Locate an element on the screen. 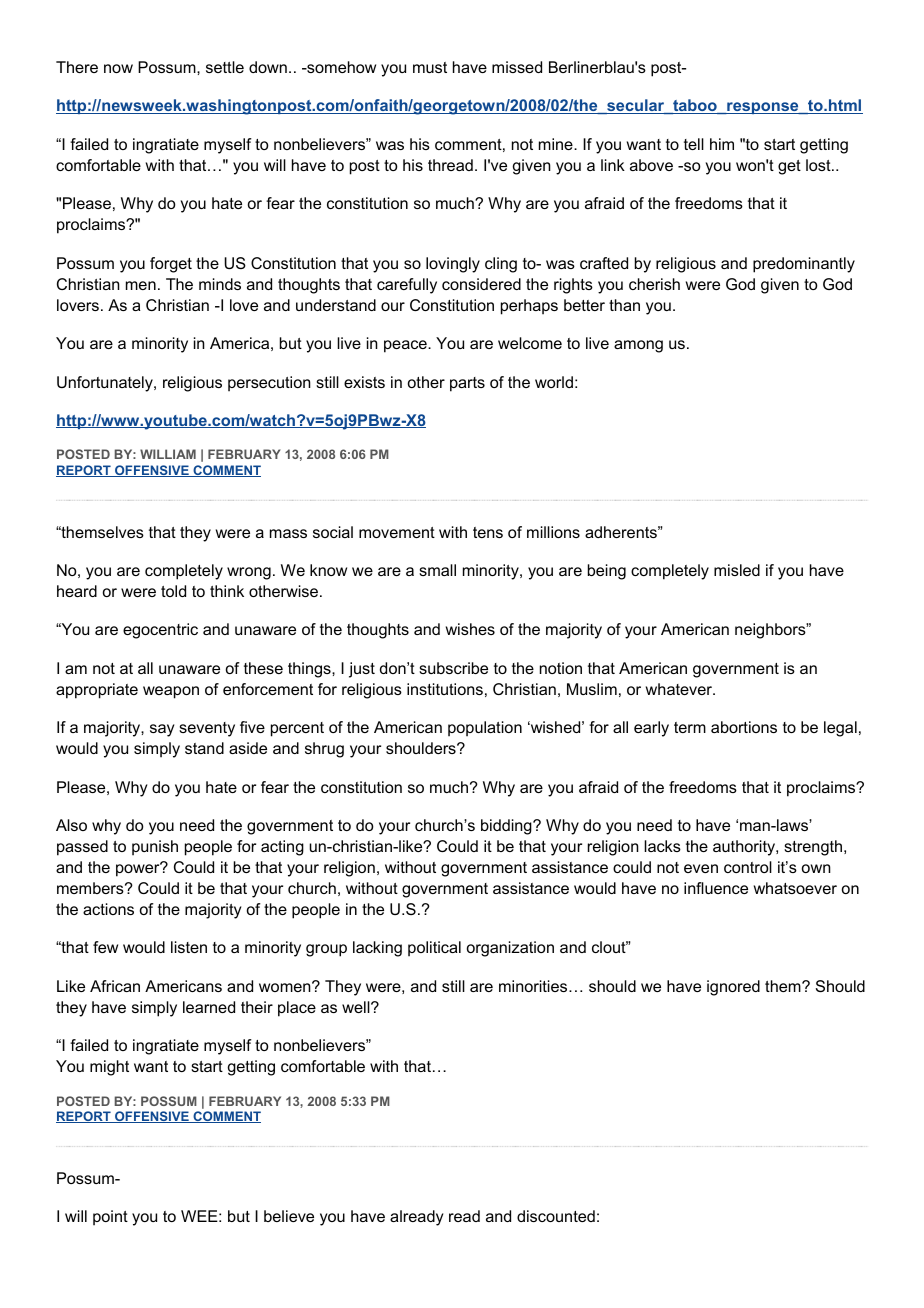 The height and width of the screenshot is (1308, 924). influence is located at coordinates (716, 888).
